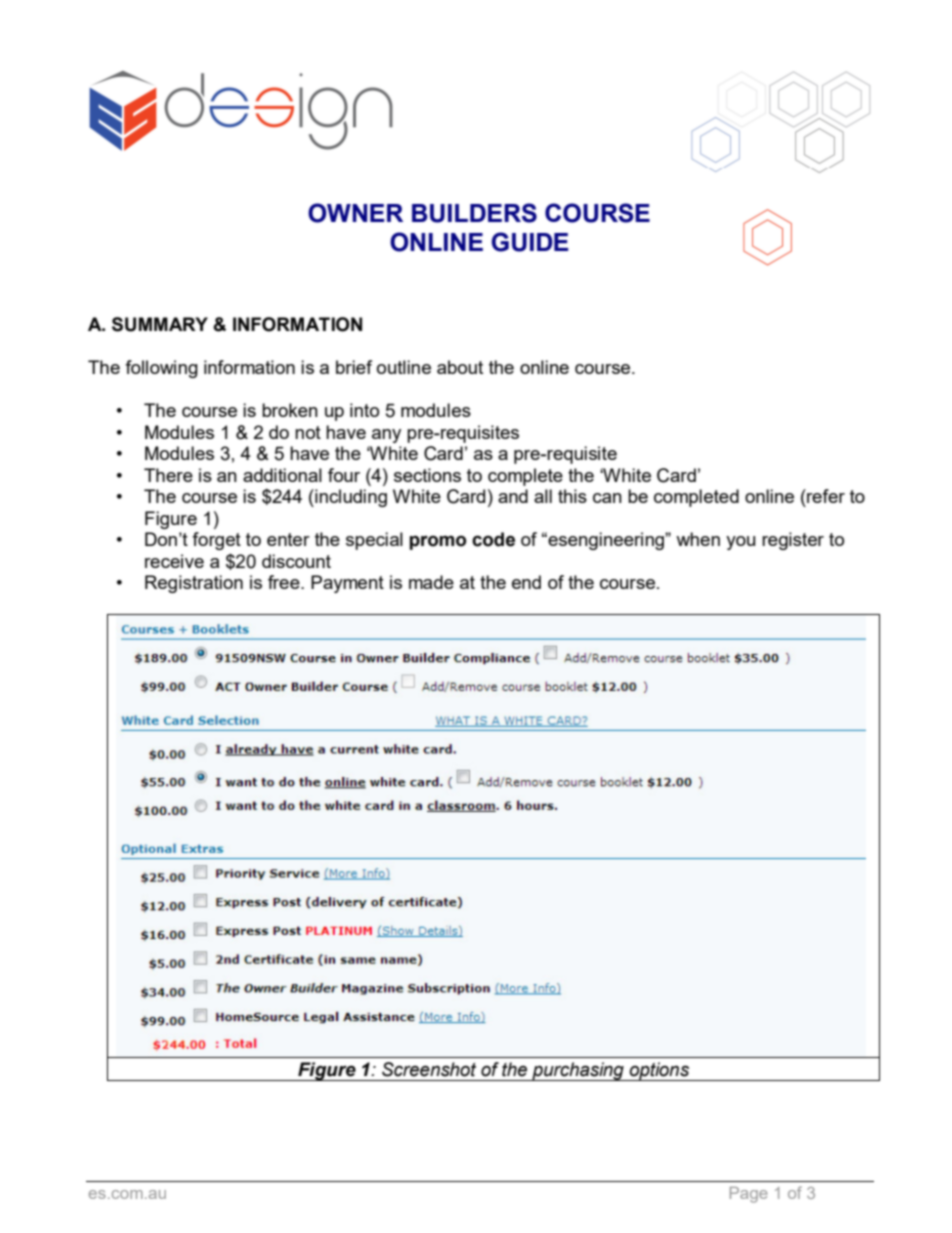 This image has height=1233, width=952. Describe the element at coordinates (474, 213) in the image. I see `BUILDERS` at that location.
